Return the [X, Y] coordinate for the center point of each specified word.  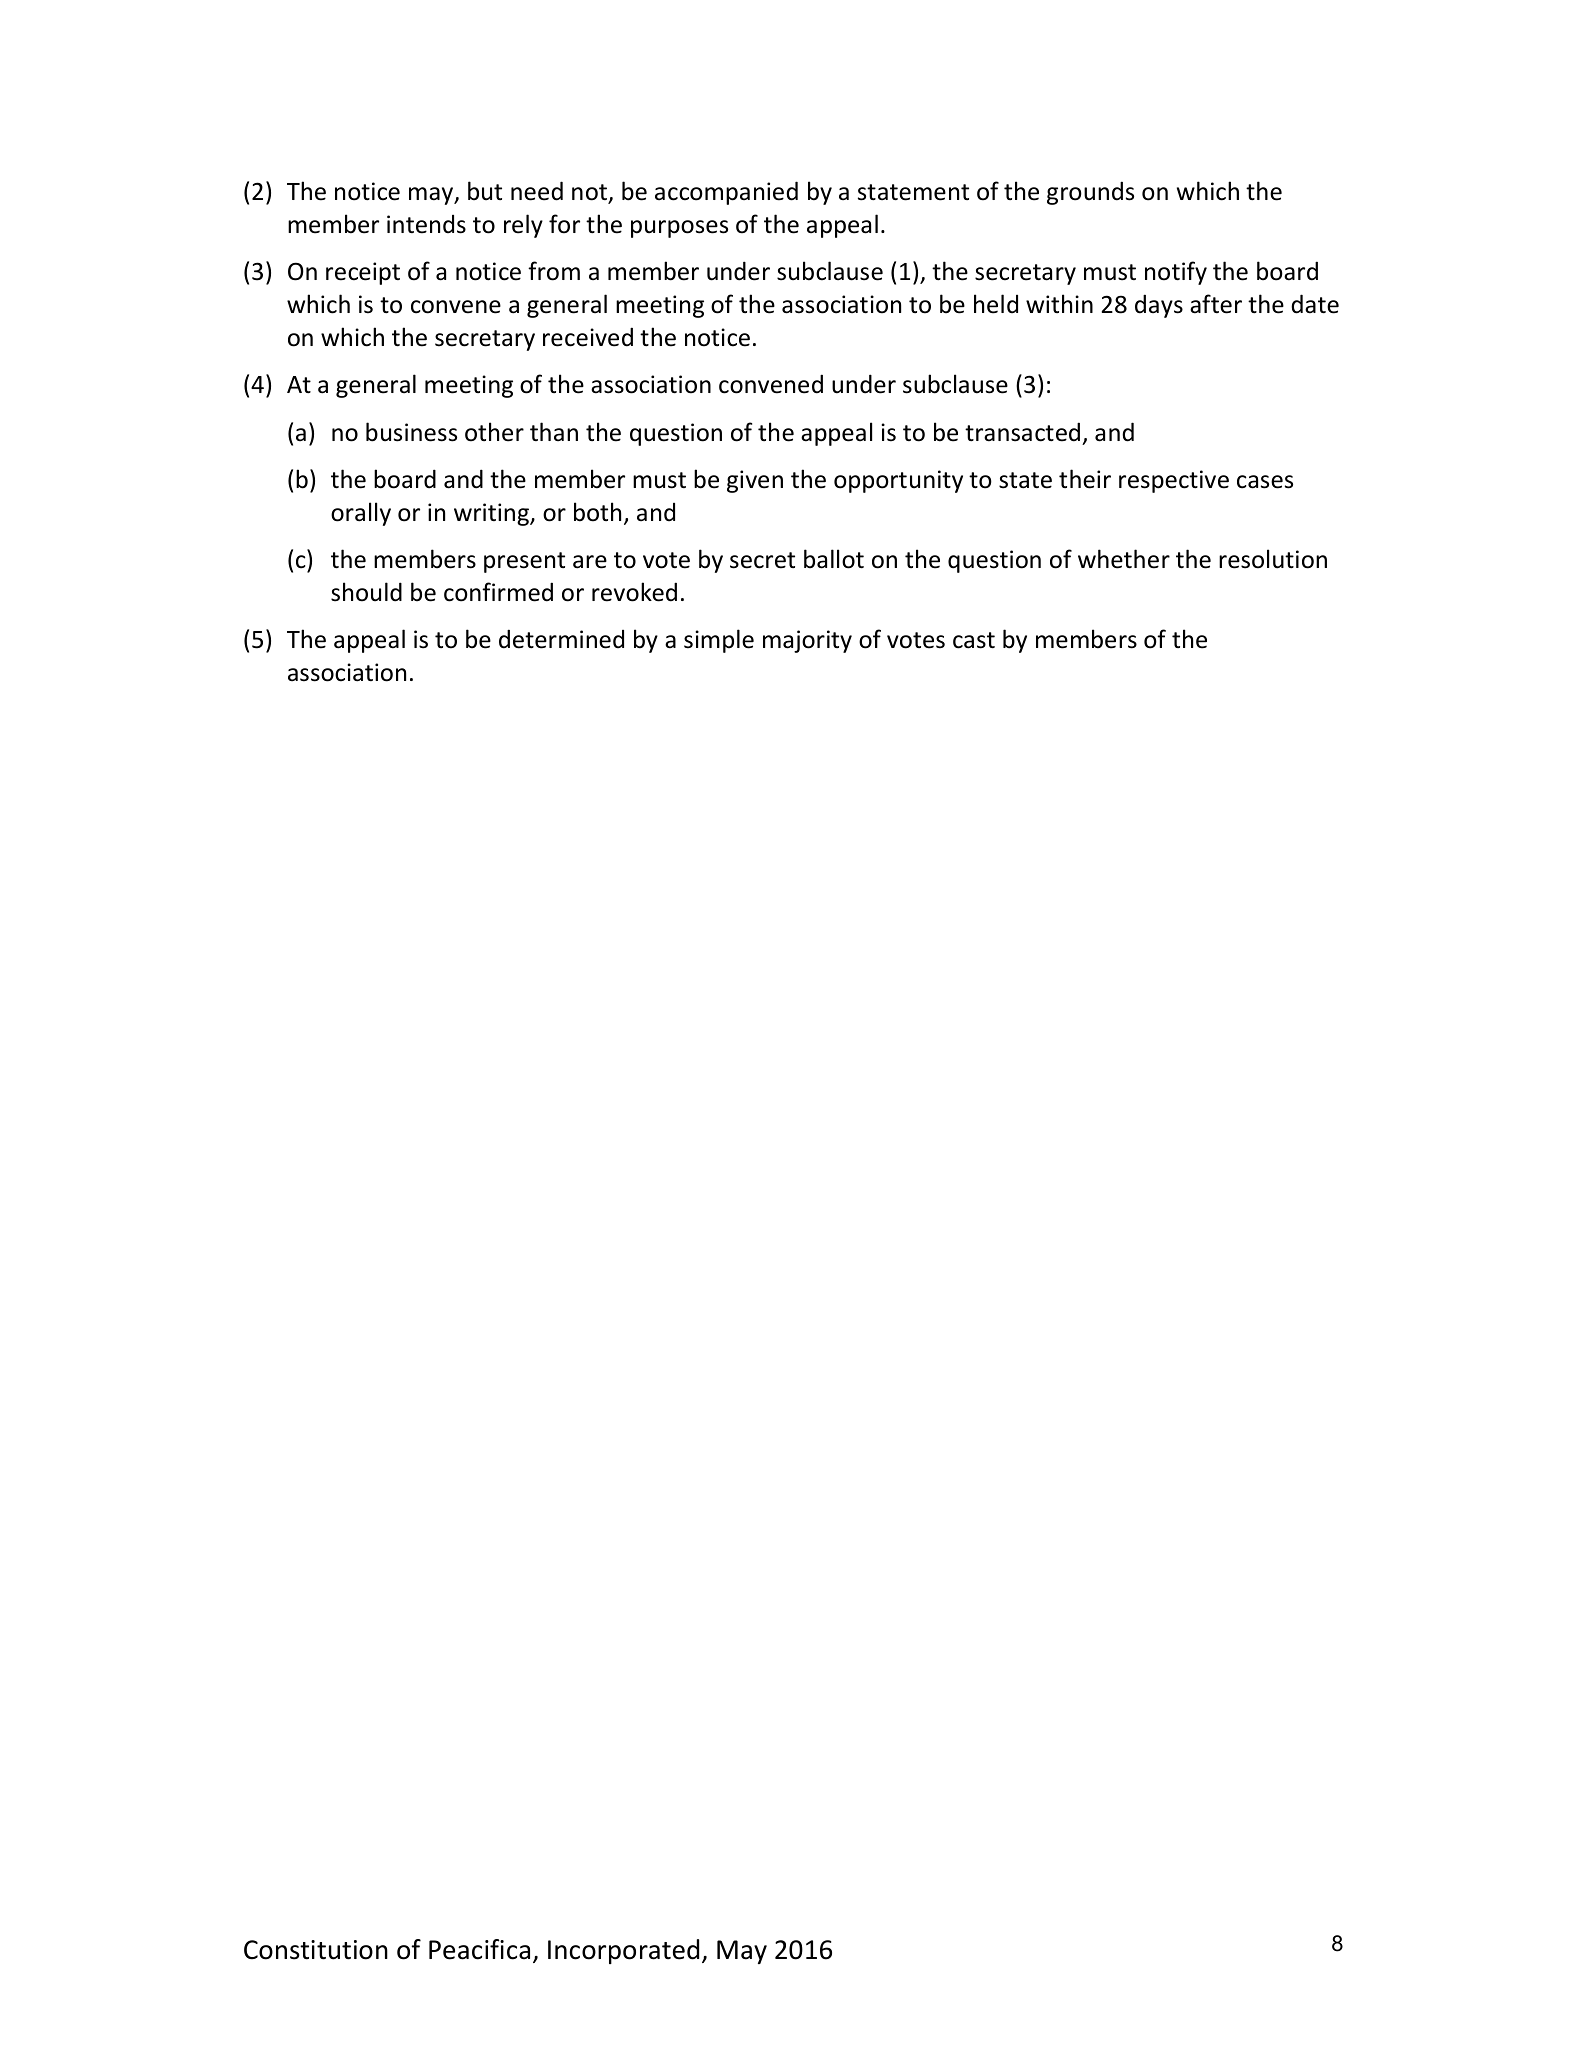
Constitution [316, 1950]
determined [561, 639]
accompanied [726, 193]
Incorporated [623, 1951]
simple [719, 641]
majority [807, 641]
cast [974, 640]
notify [1176, 273]
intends [426, 224]
